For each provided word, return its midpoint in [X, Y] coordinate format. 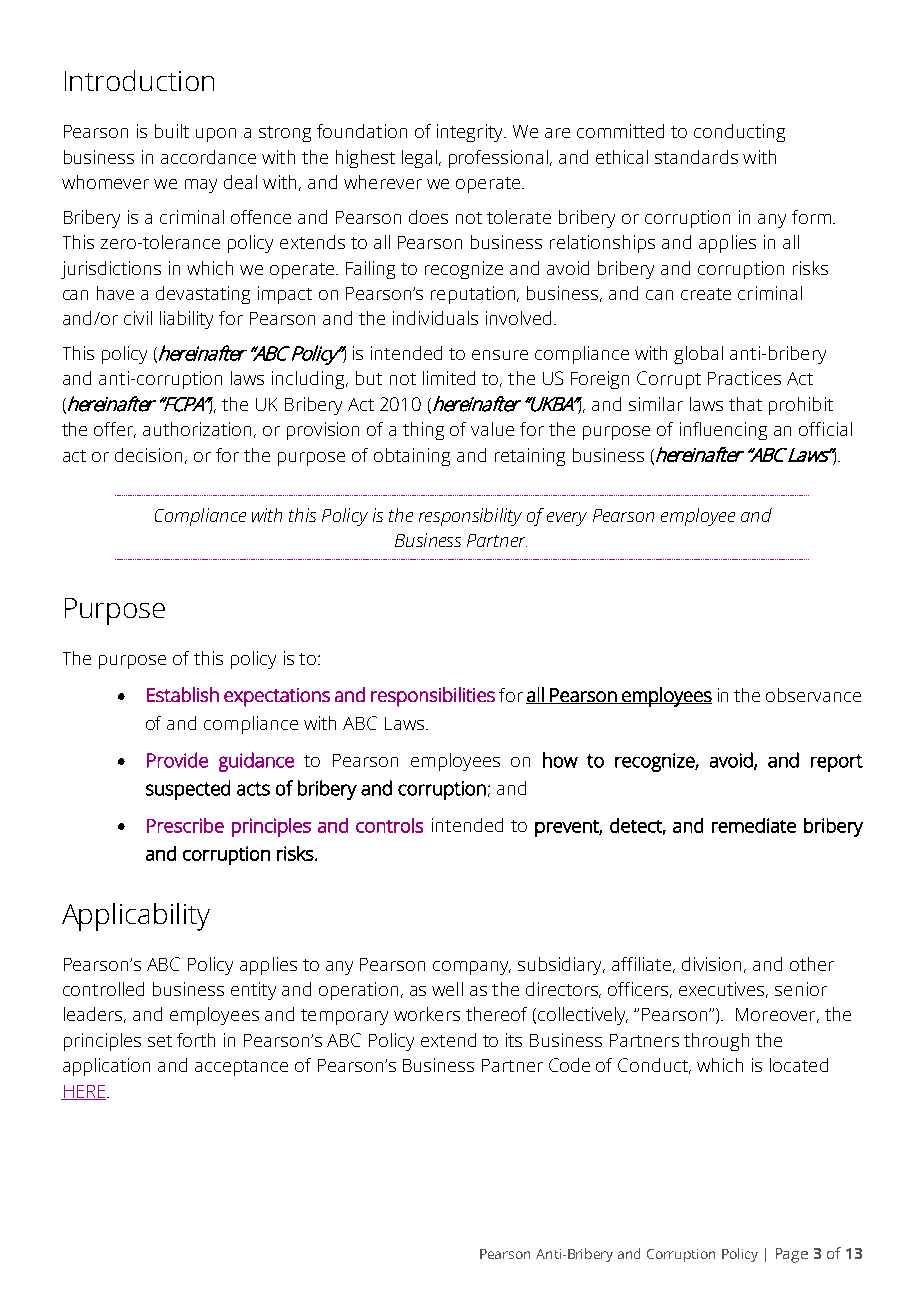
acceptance [241, 1068]
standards [696, 157]
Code [569, 1065]
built [172, 131]
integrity [471, 133]
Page [792, 1255]
